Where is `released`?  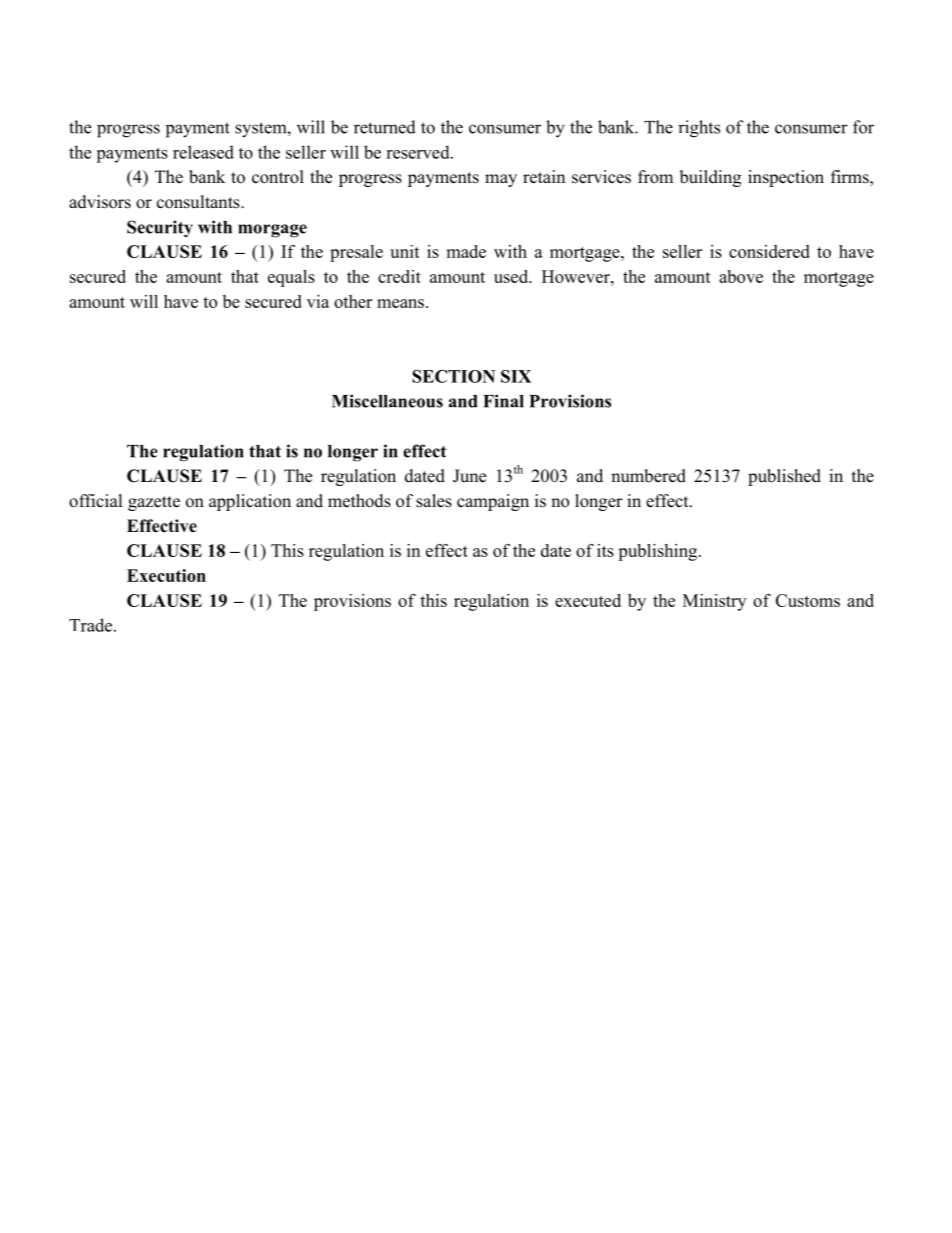 released is located at coordinates (203, 152).
